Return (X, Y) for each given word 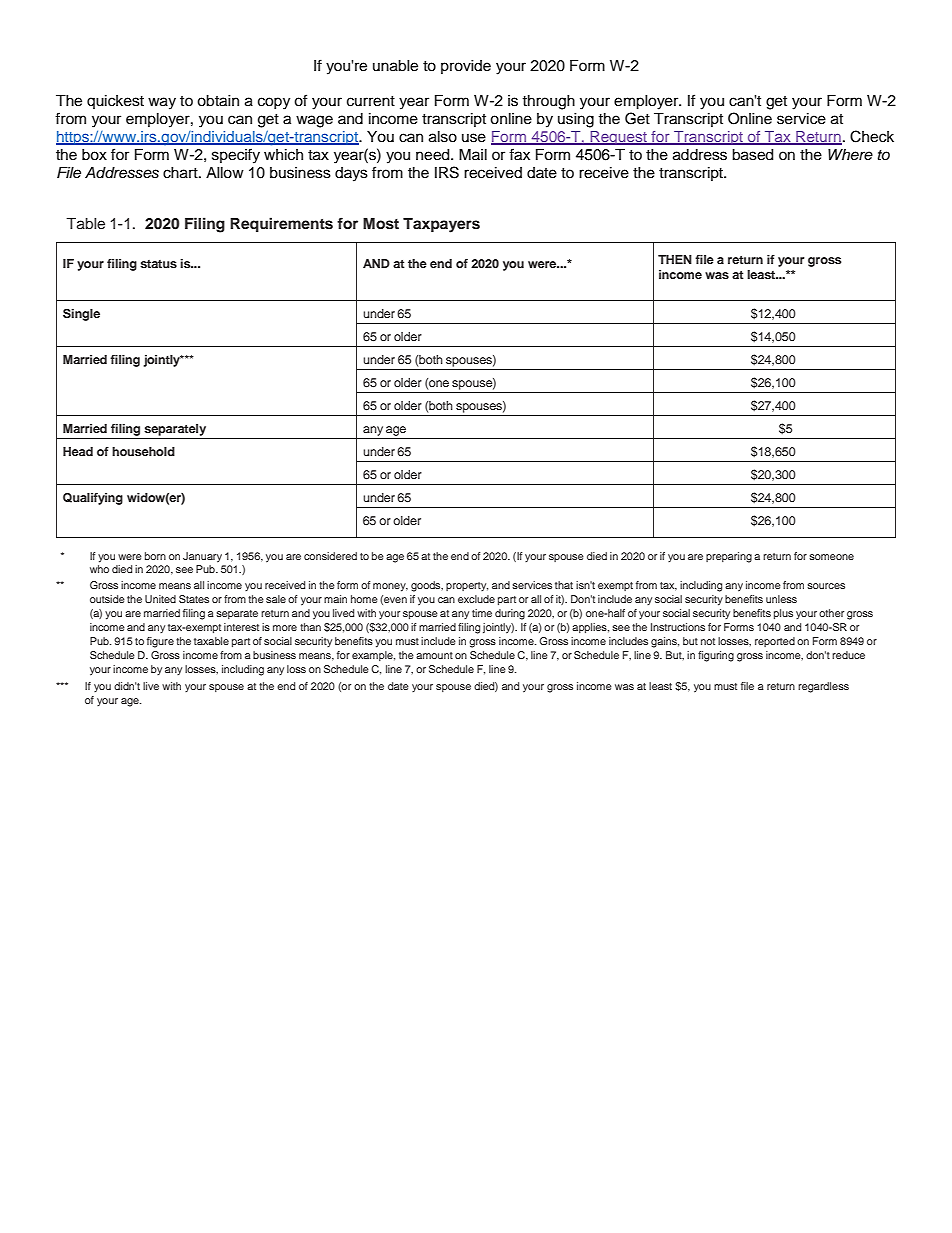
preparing (729, 557)
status (158, 264)
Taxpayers (441, 225)
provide (466, 67)
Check (872, 136)
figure (160, 642)
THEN (675, 259)
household (143, 451)
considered (330, 556)
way (162, 103)
